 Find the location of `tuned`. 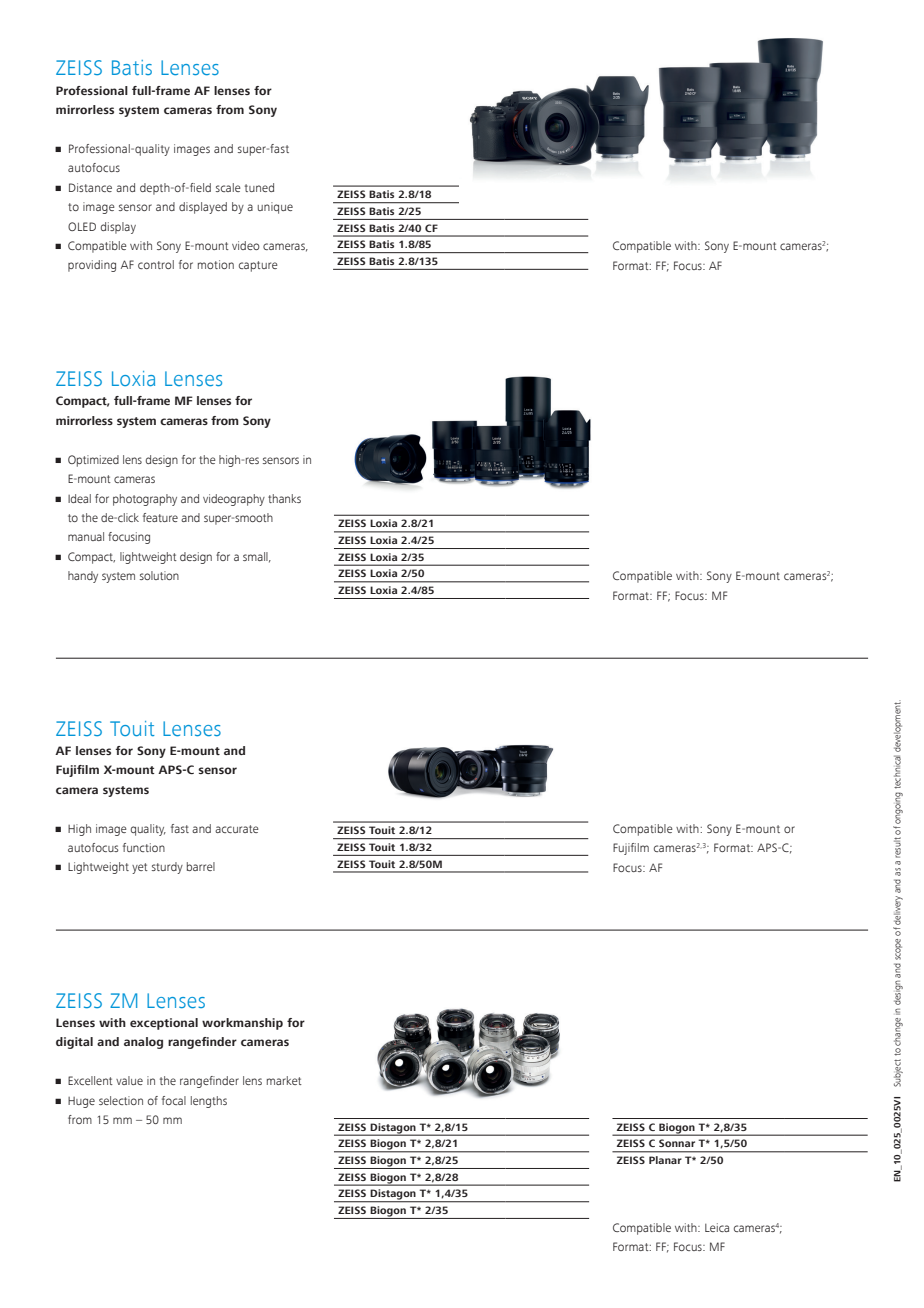

tuned is located at coordinates (259, 187).
